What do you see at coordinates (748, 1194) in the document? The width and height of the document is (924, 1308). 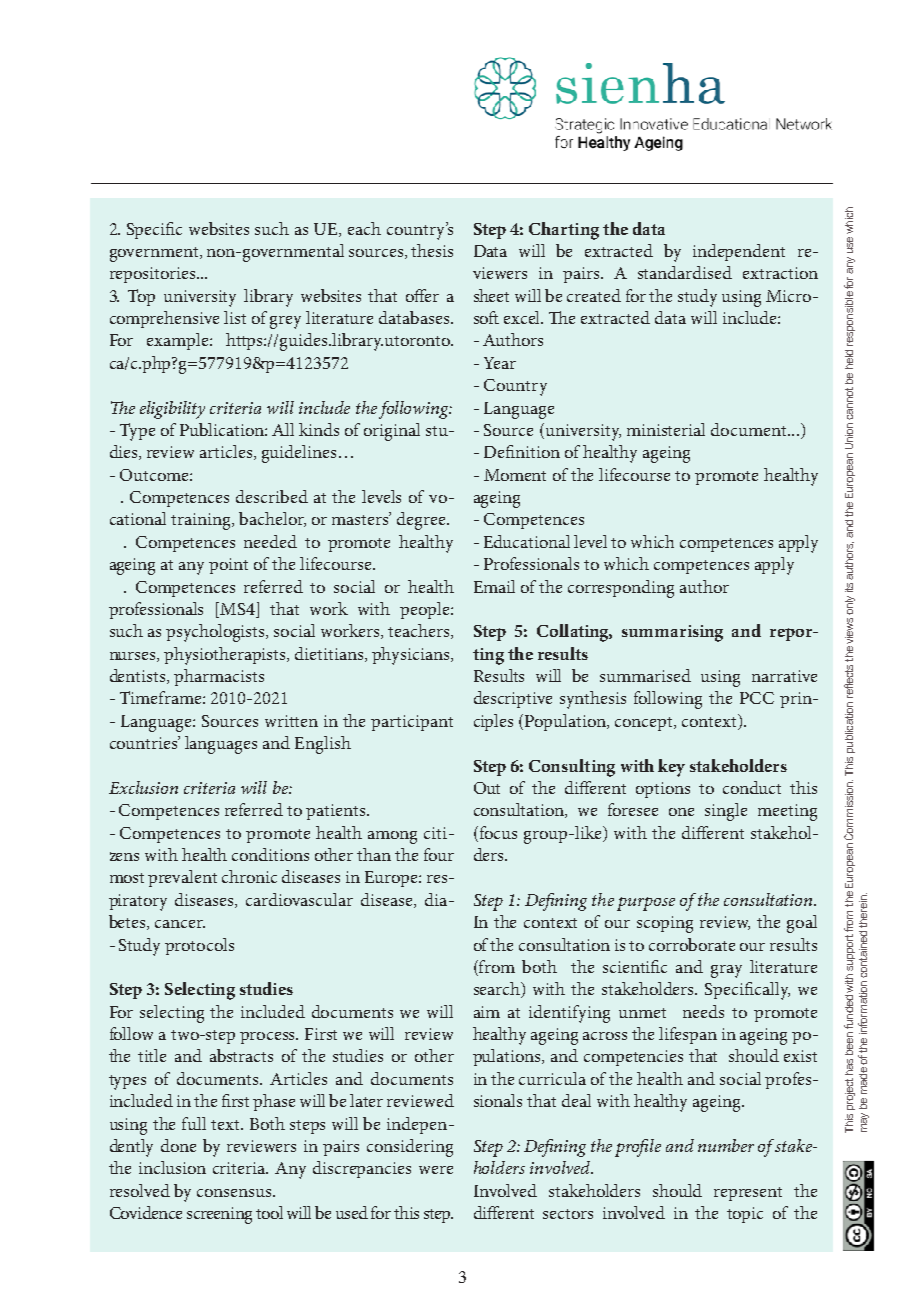 I see `represent` at bounding box center [748, 1194].
